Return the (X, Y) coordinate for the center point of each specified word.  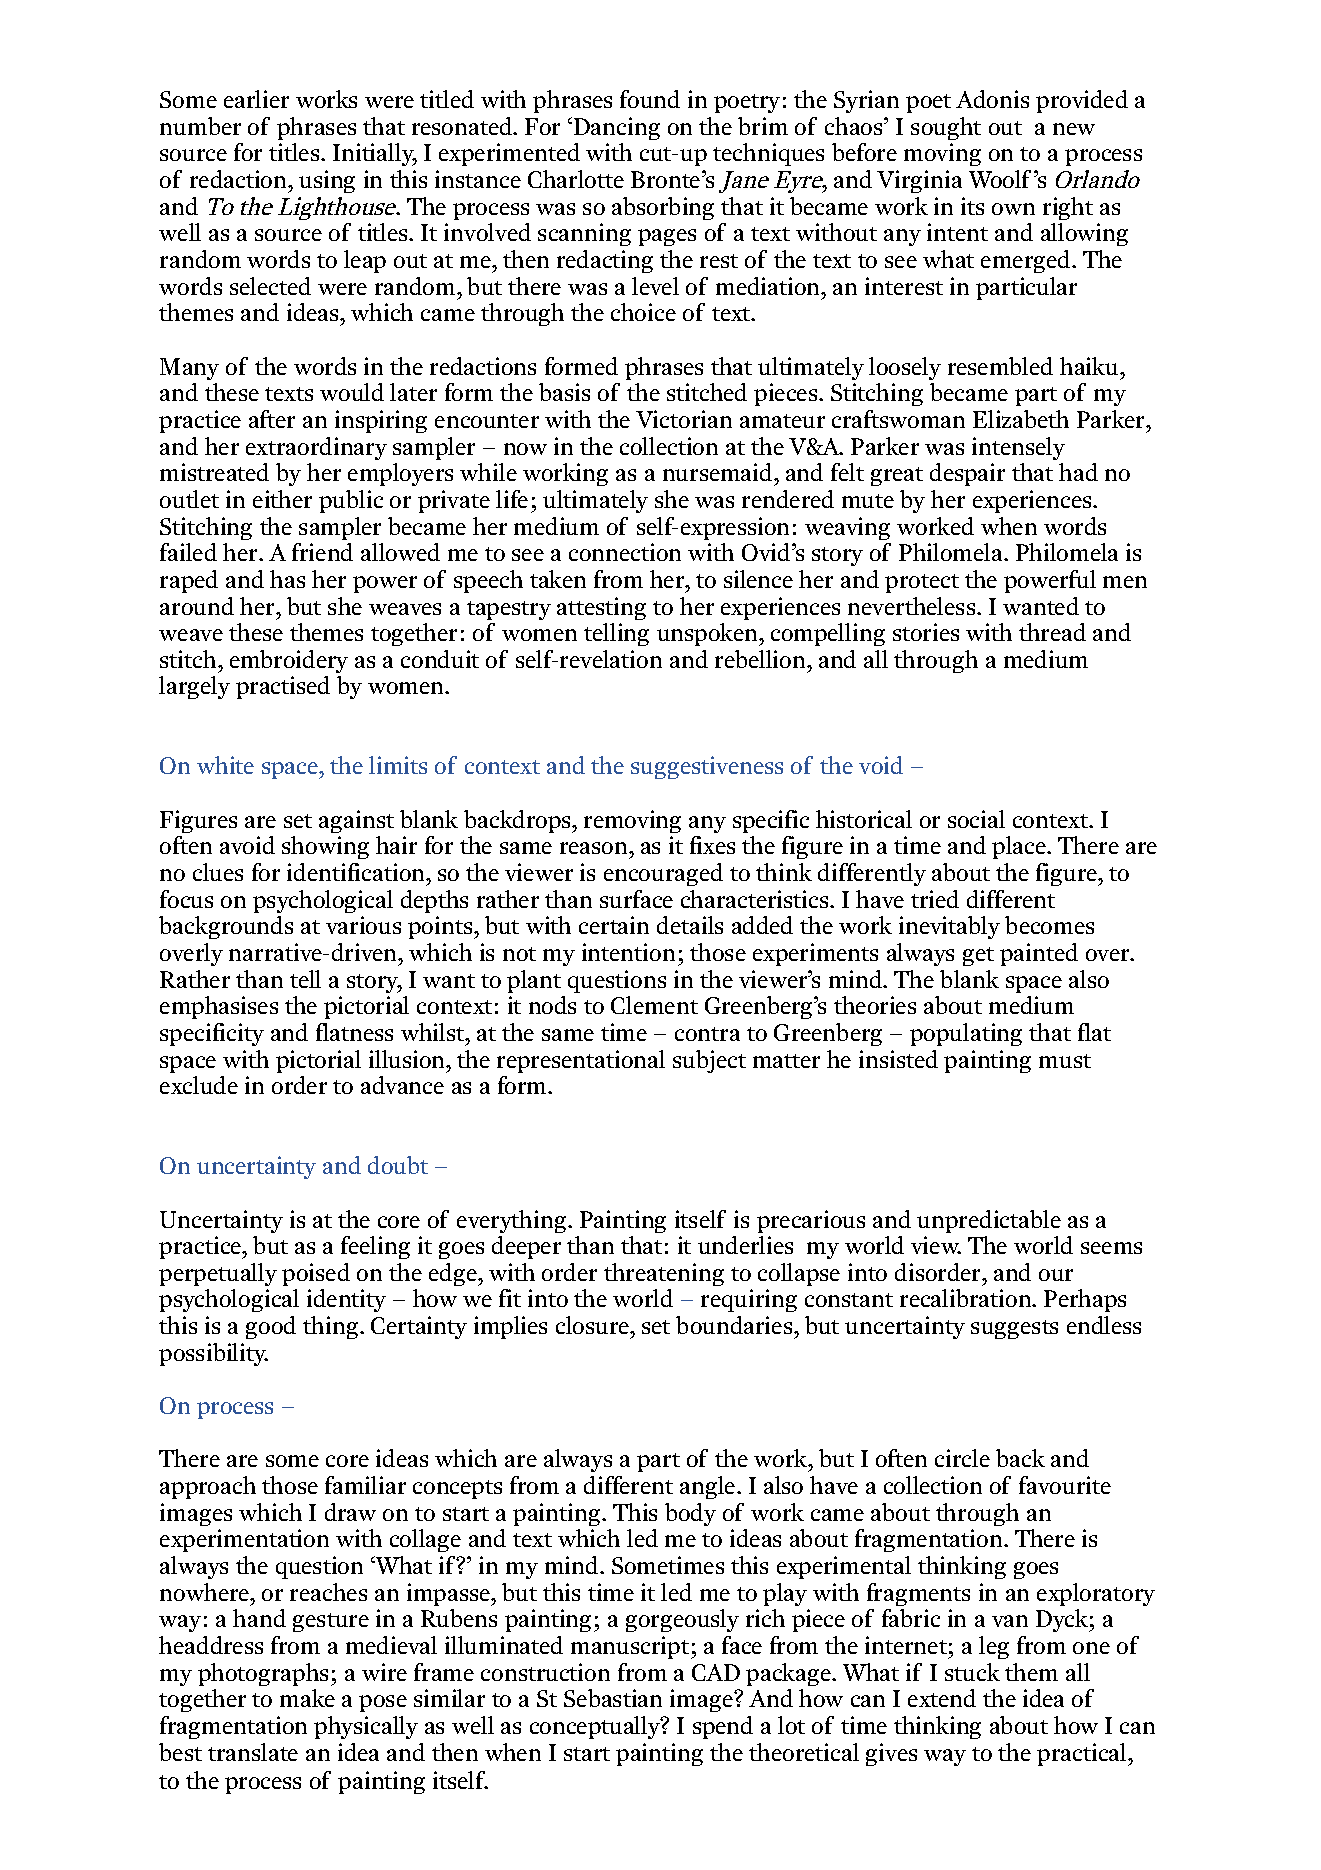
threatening (664, 1274)
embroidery (289, 661)
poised (316, 1274)
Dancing (617, 128)
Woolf (1000, 179)
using (327, 181)
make (307, 1698)
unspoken (708, 634)
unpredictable (989, 1221)
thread (1052, 632)
